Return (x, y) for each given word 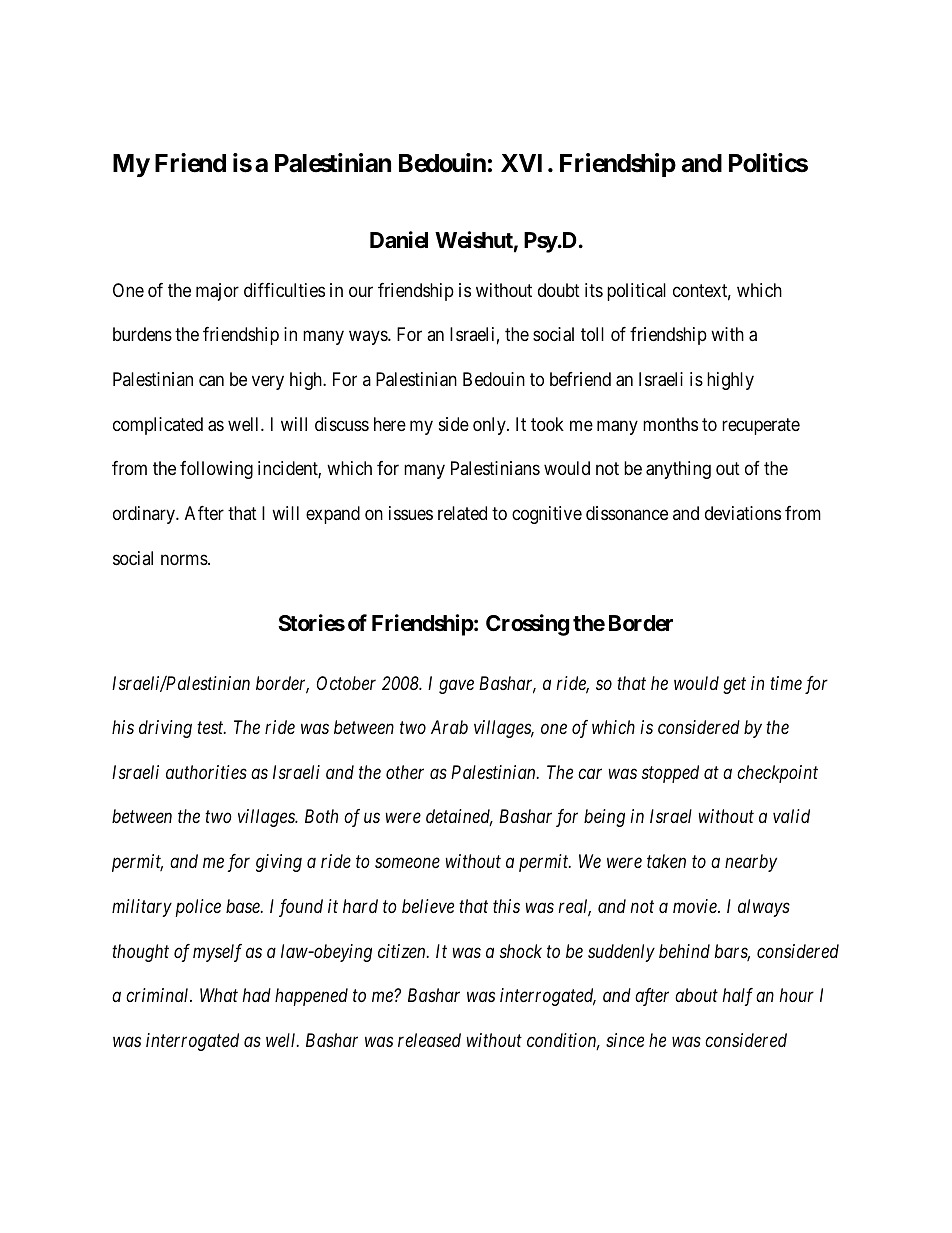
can (211, 381)
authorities (206, 772)
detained (459, 817)
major (217, 292)
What (219, 995)
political (636, 292)
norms (185, 559)
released (429, 1040)
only (490, 426)
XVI (521, 163)
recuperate (761, 426)
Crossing (527, 625)
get (734, 685)
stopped (670, 774)
